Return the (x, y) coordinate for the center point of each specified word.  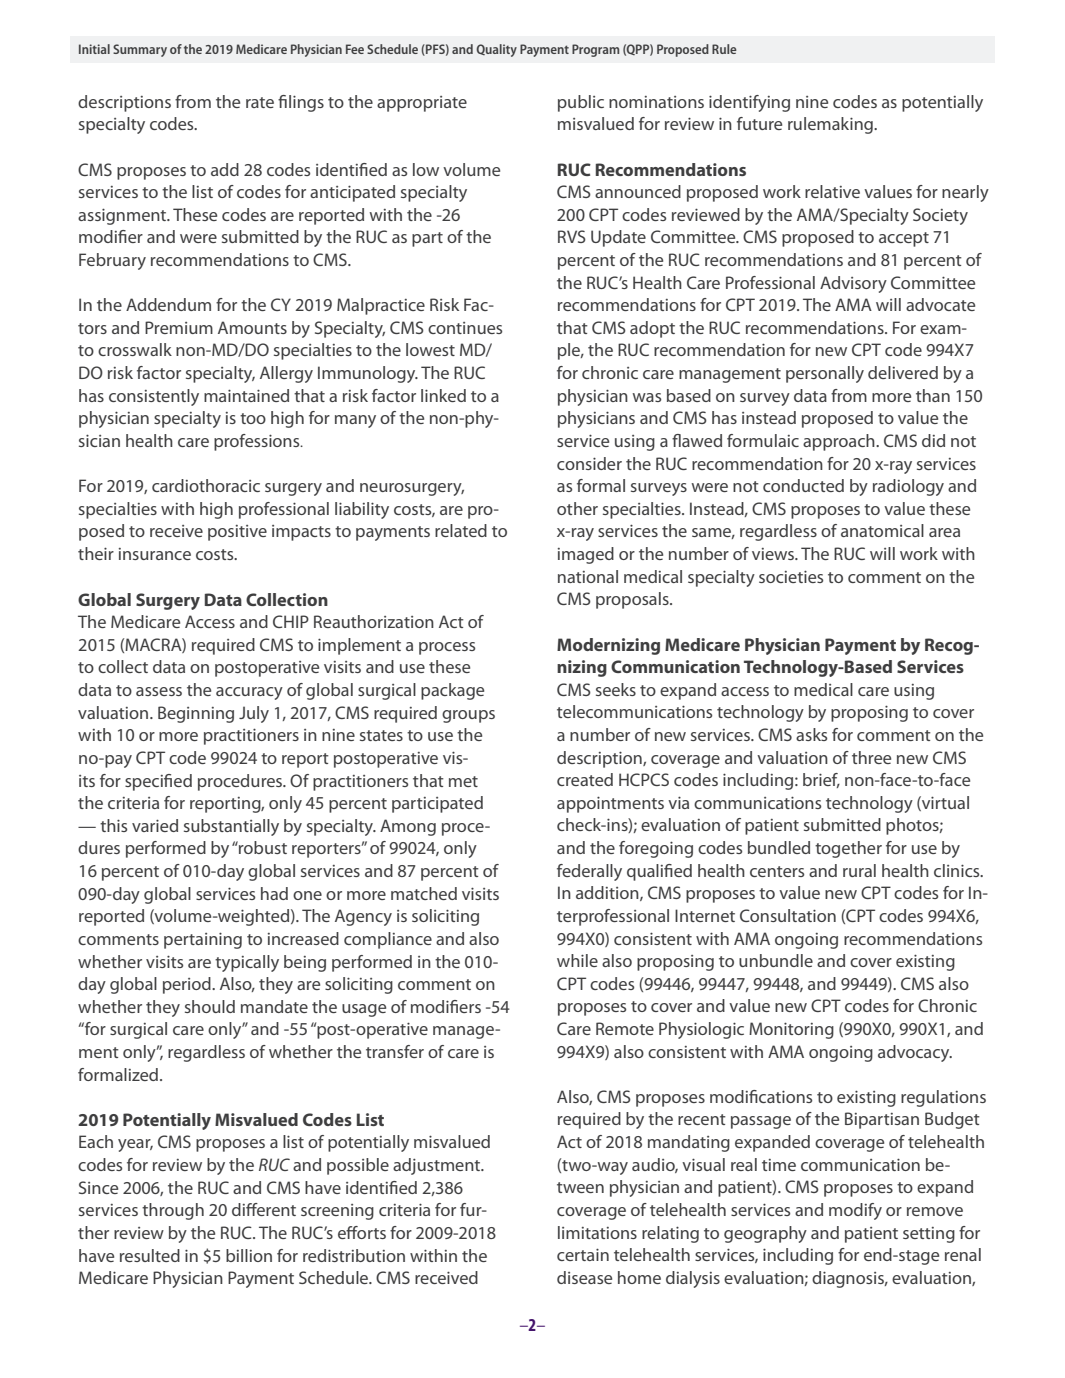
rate (260, 102)
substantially (231, 827)
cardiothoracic (206, 485)
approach (840, 442)
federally (589, 872)
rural (859, 870)
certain (583, 1254)
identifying (749, 103)
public (581, 103)
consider (589, 463)
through (173, 1211)
